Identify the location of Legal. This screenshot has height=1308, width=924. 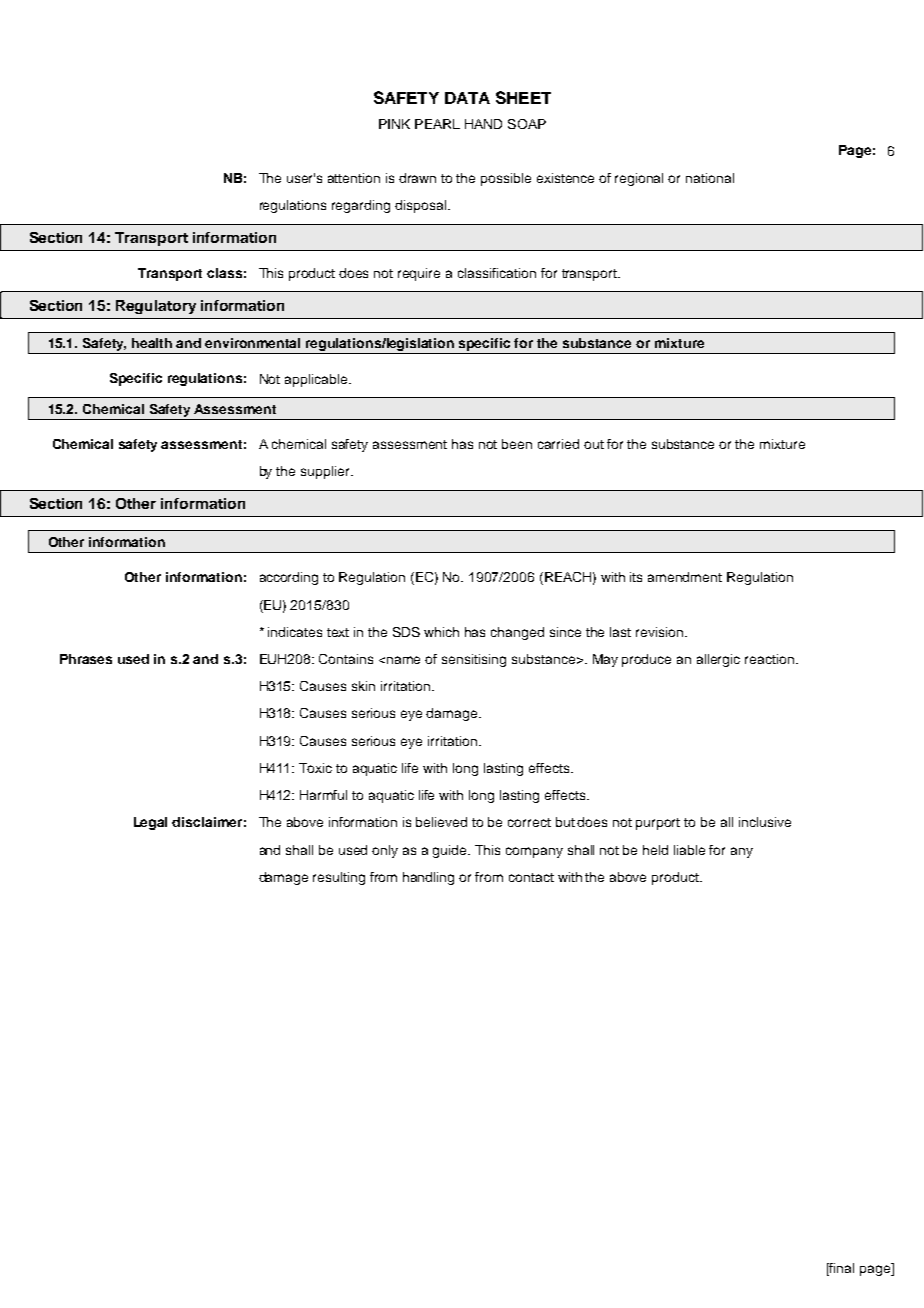
(150, 823).
